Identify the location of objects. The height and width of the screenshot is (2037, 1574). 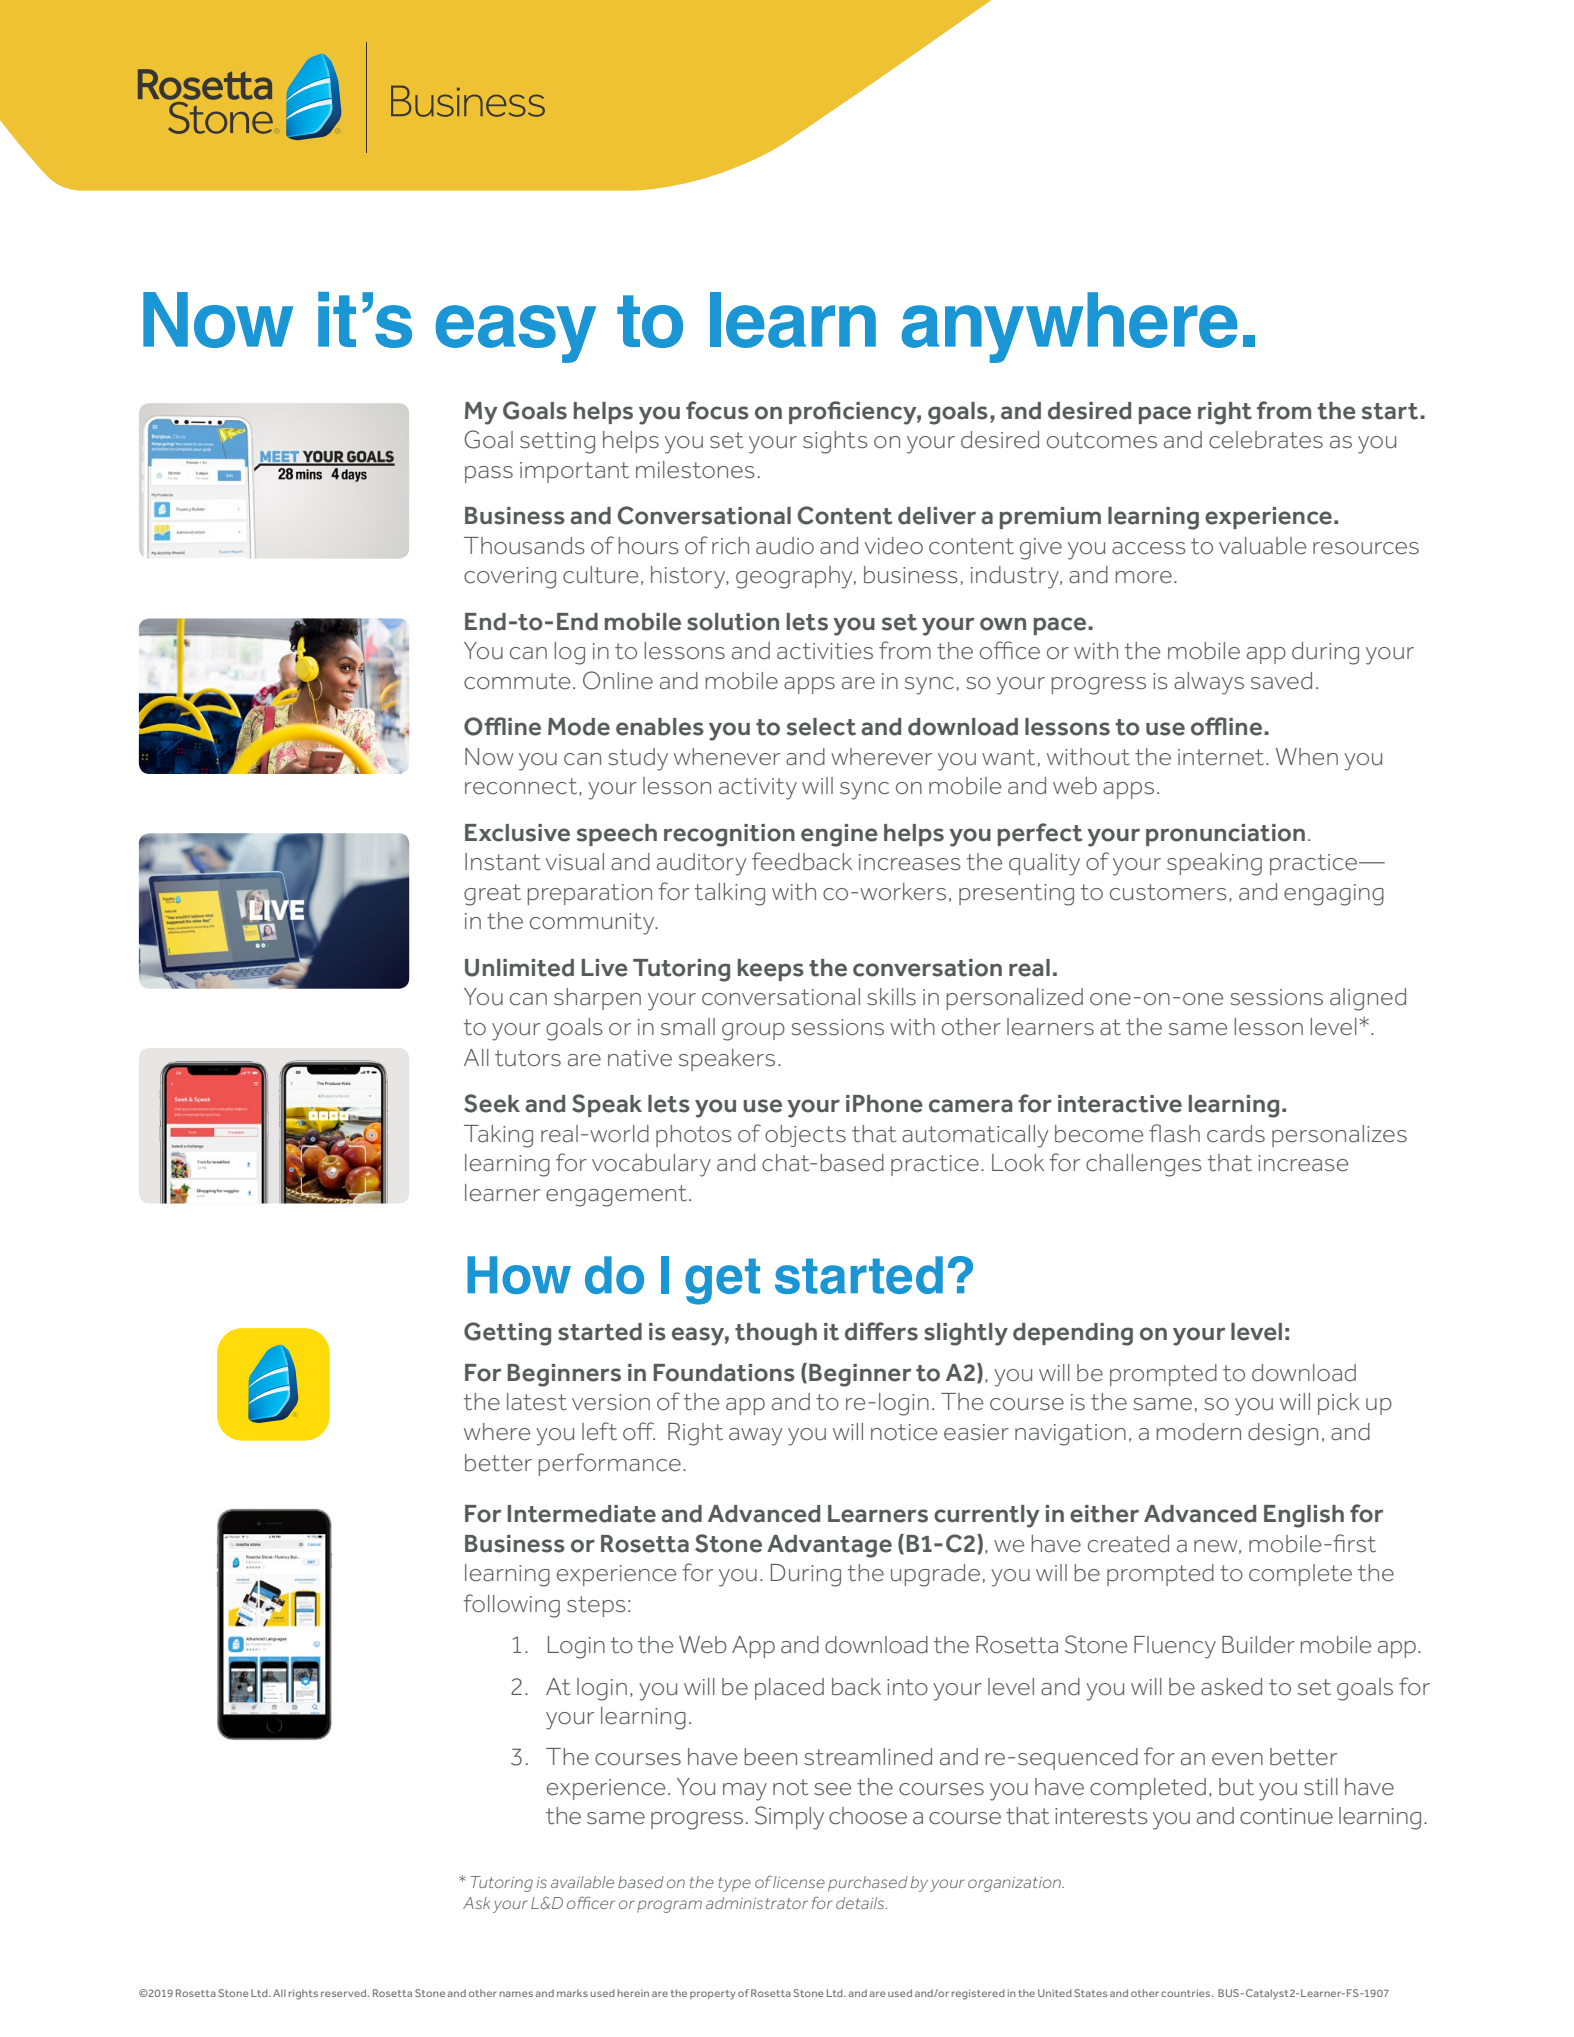
(805, 1136).
